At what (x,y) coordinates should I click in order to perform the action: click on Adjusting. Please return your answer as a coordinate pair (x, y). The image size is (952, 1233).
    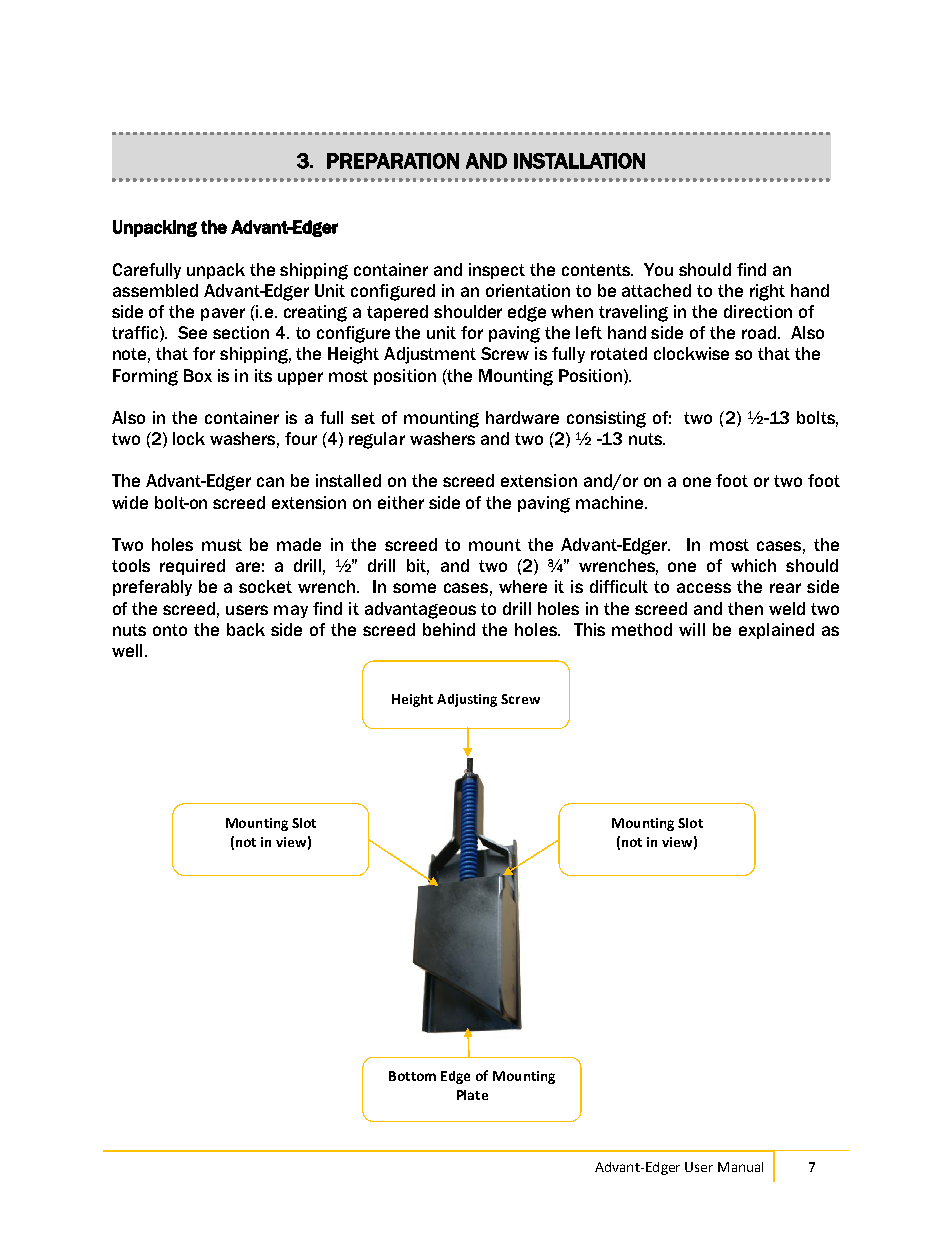
    Looking at the image, I should click on (467, 700).
